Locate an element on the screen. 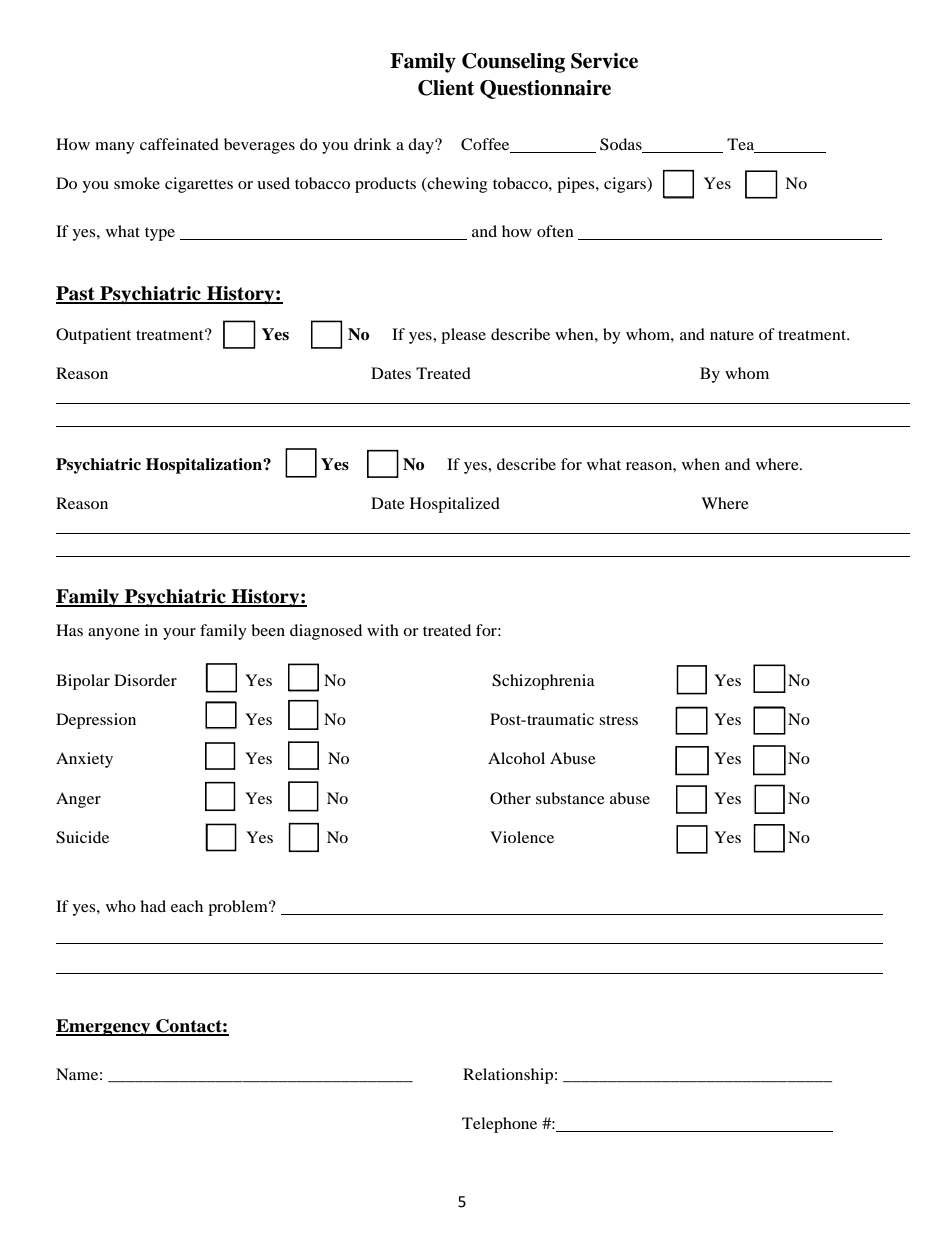  Schizophrenia is located at coordinates (543, 682).
